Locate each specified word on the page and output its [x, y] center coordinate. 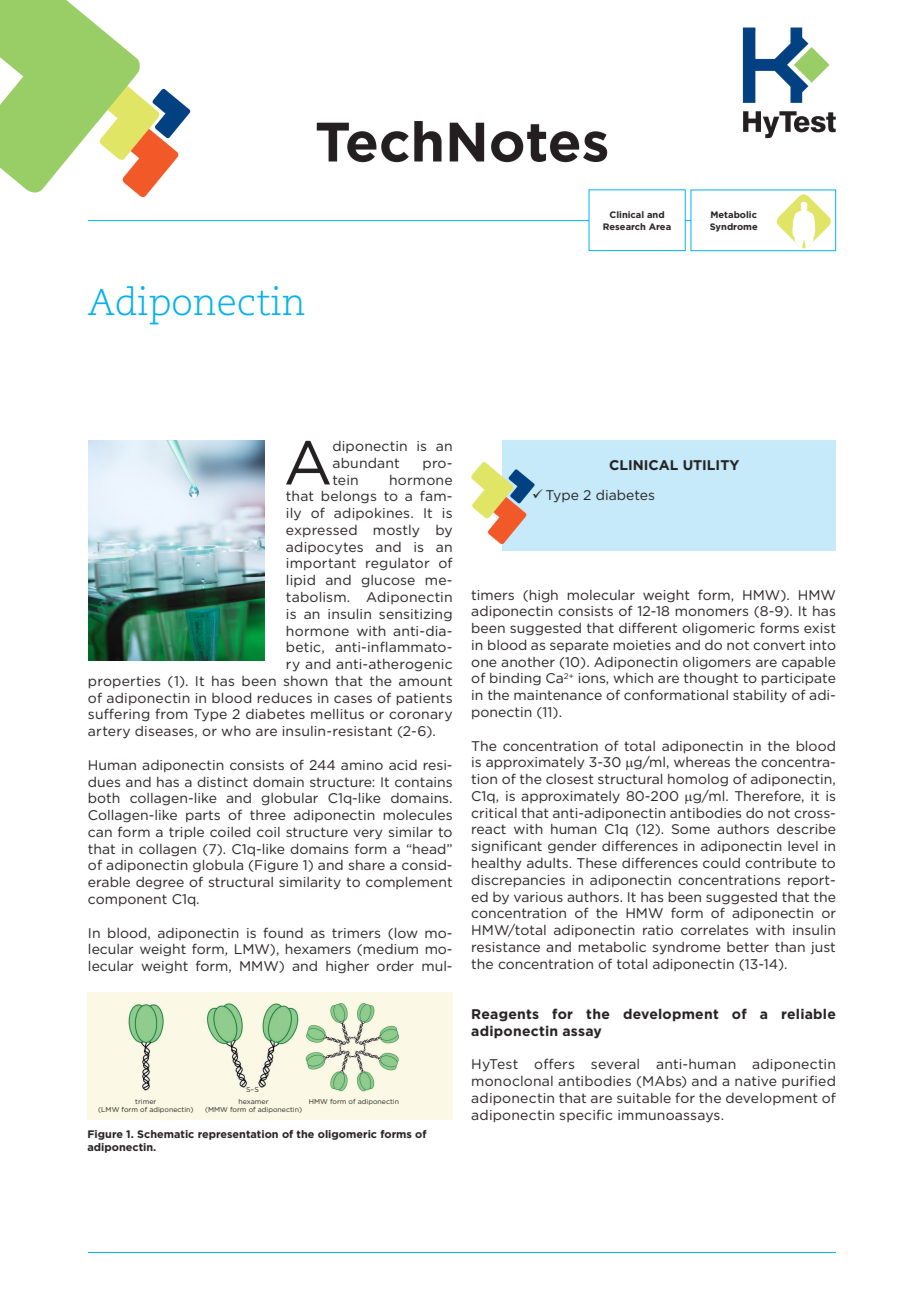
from [171, 713]
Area [660, 226]
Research [624, 226]
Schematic [165, 1134]
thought [711, 679]
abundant [366, 463]
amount [425, 681]
